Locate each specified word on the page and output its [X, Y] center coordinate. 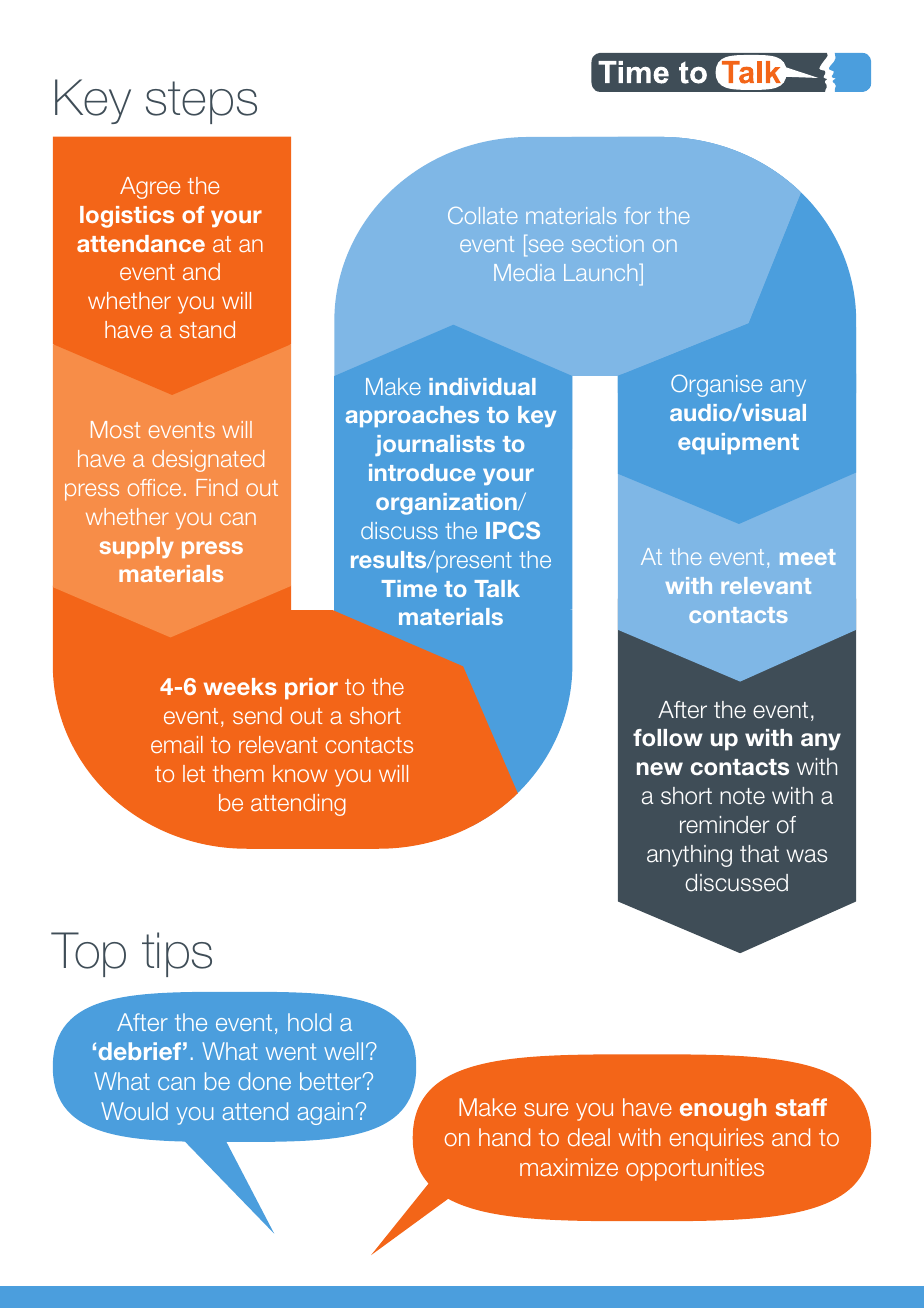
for [637, 215]
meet [807, 557]
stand [207, 329]
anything [689, 856]
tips [177, 954]
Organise [716, 385]
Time [409, 588]
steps [201, 102]
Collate [482, 215]
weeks [240, 686]
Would [134, 1111]
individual [482, 386]
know [300, 773]
